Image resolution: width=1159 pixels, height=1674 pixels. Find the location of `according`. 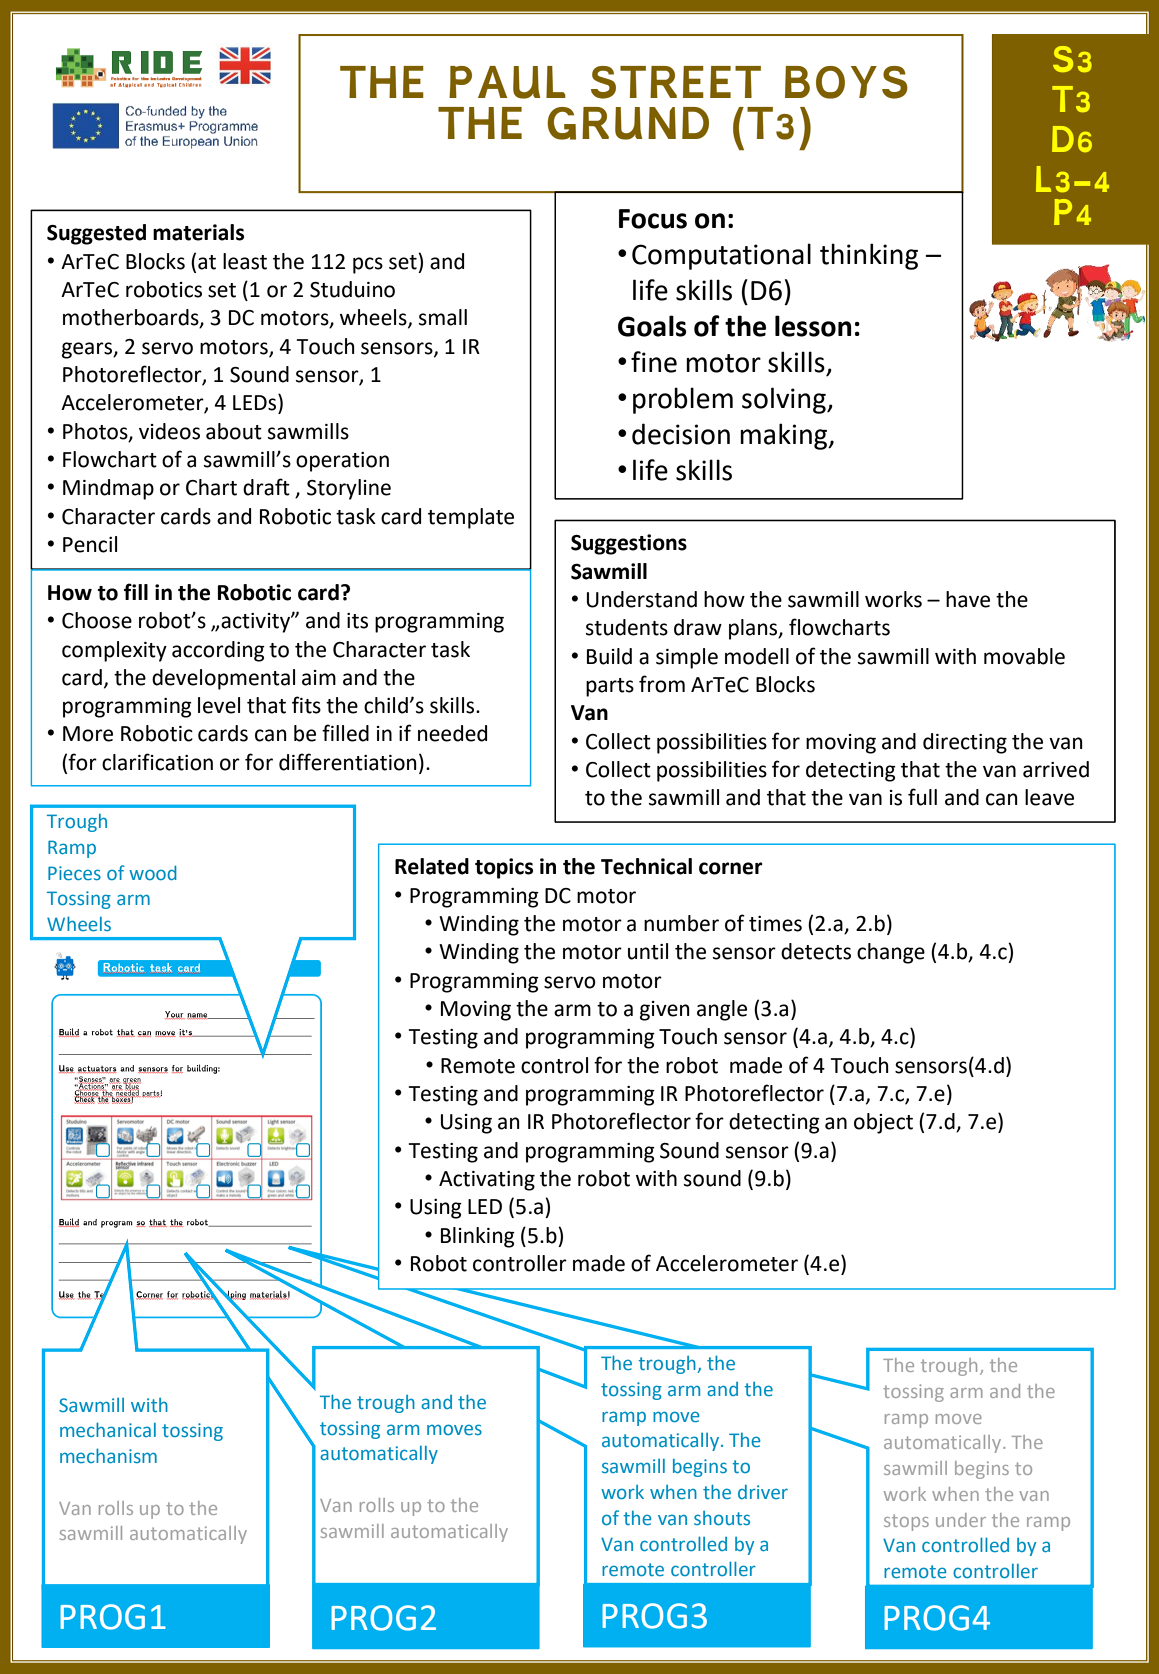

according is located at coordinates (218, 651).
